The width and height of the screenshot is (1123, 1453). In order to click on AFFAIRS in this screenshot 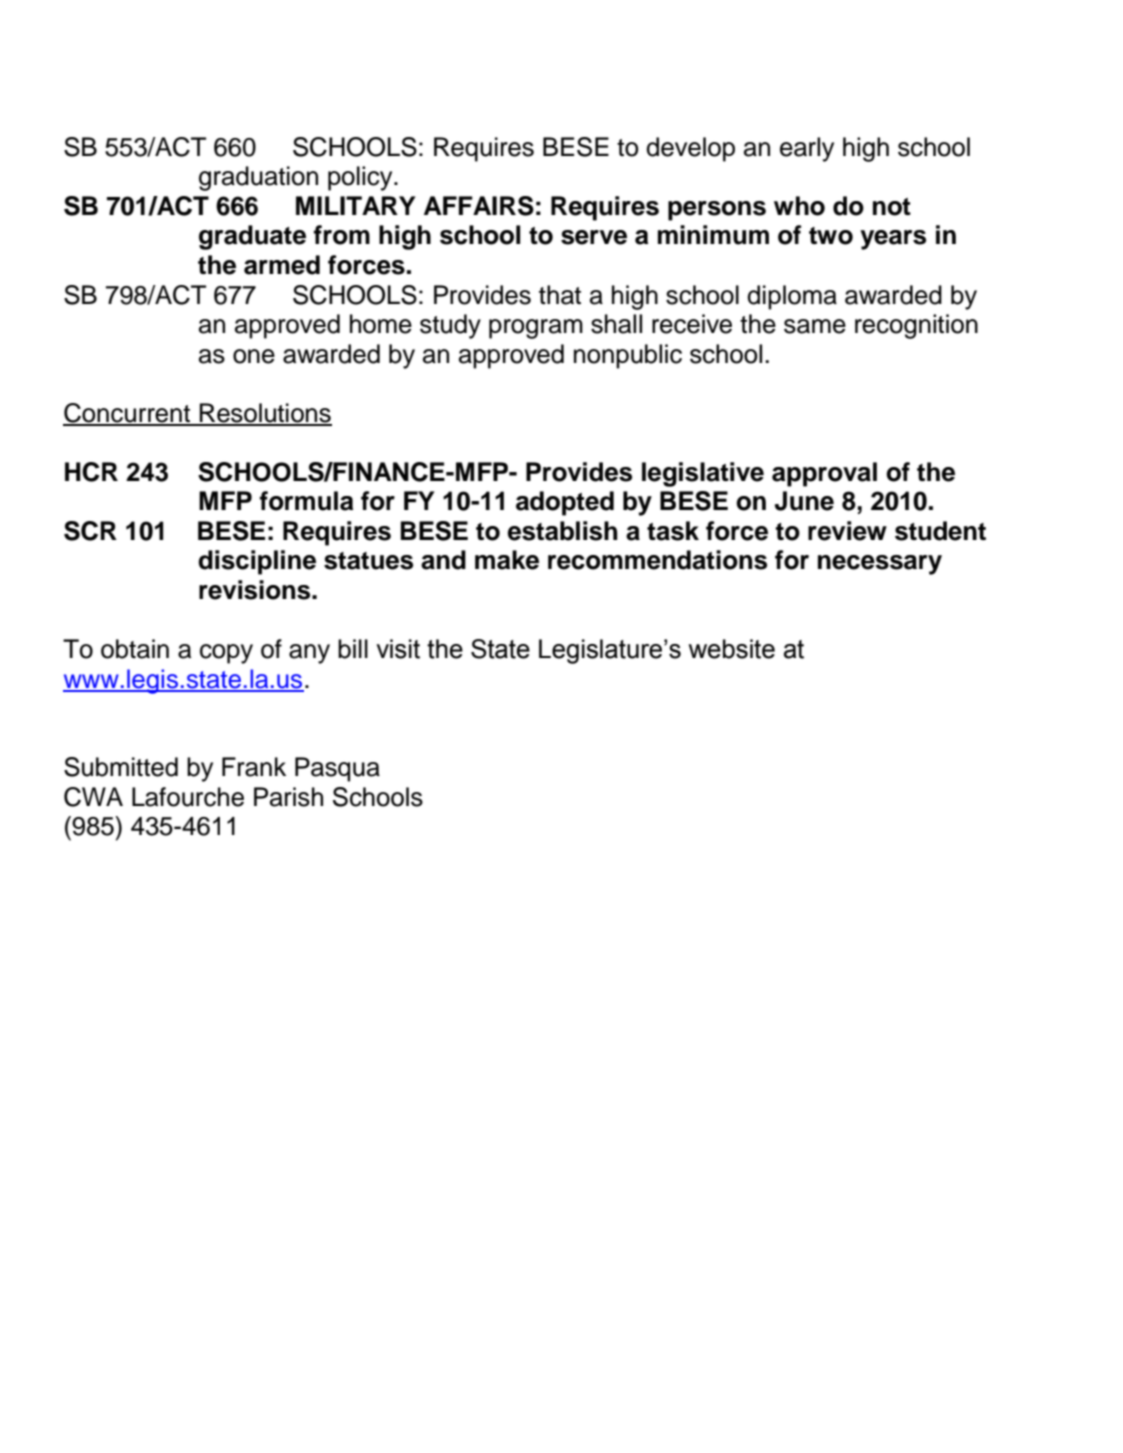, I will do `click(479, 206)`.
